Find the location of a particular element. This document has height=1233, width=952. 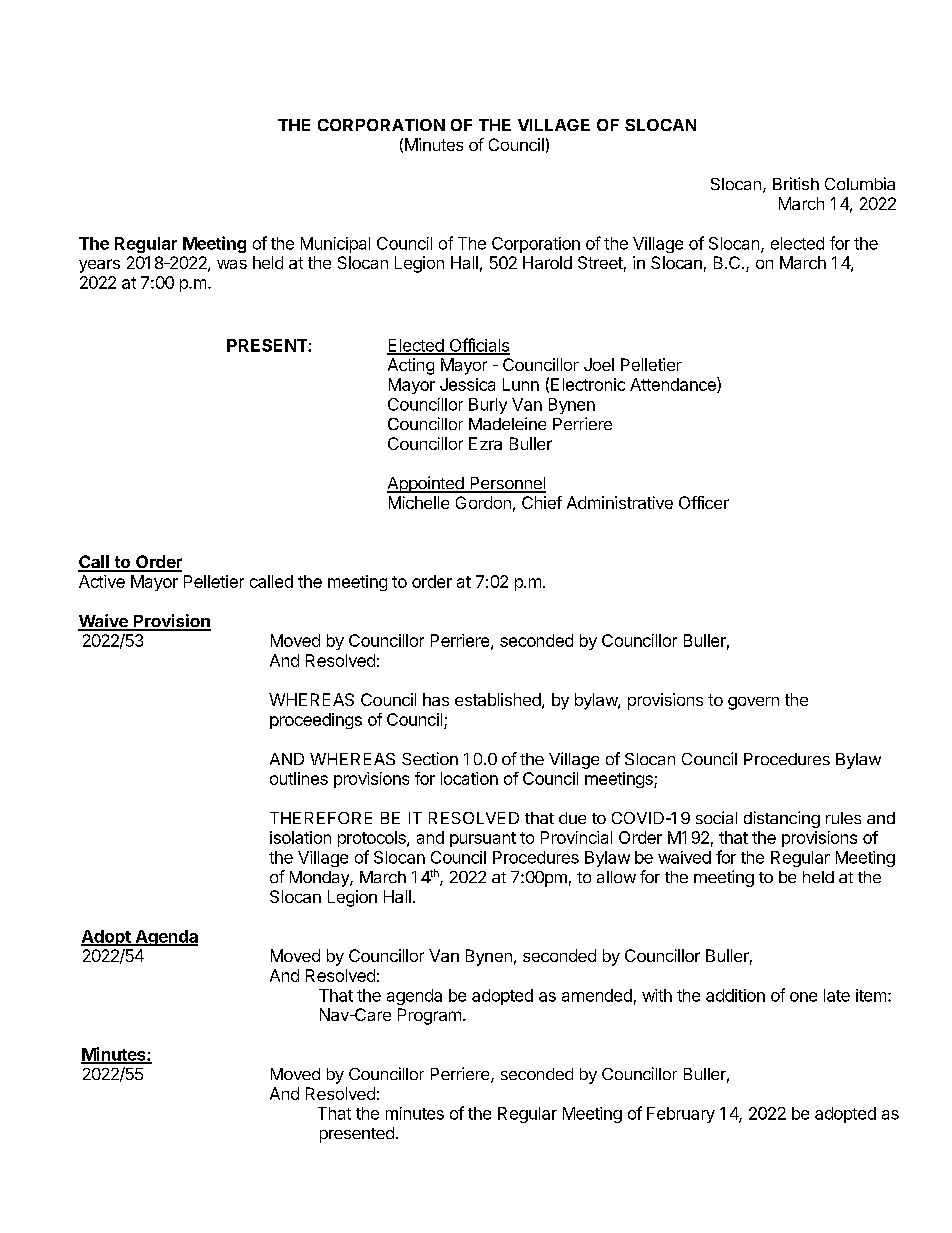

British is located at coordinates (796, 183).
